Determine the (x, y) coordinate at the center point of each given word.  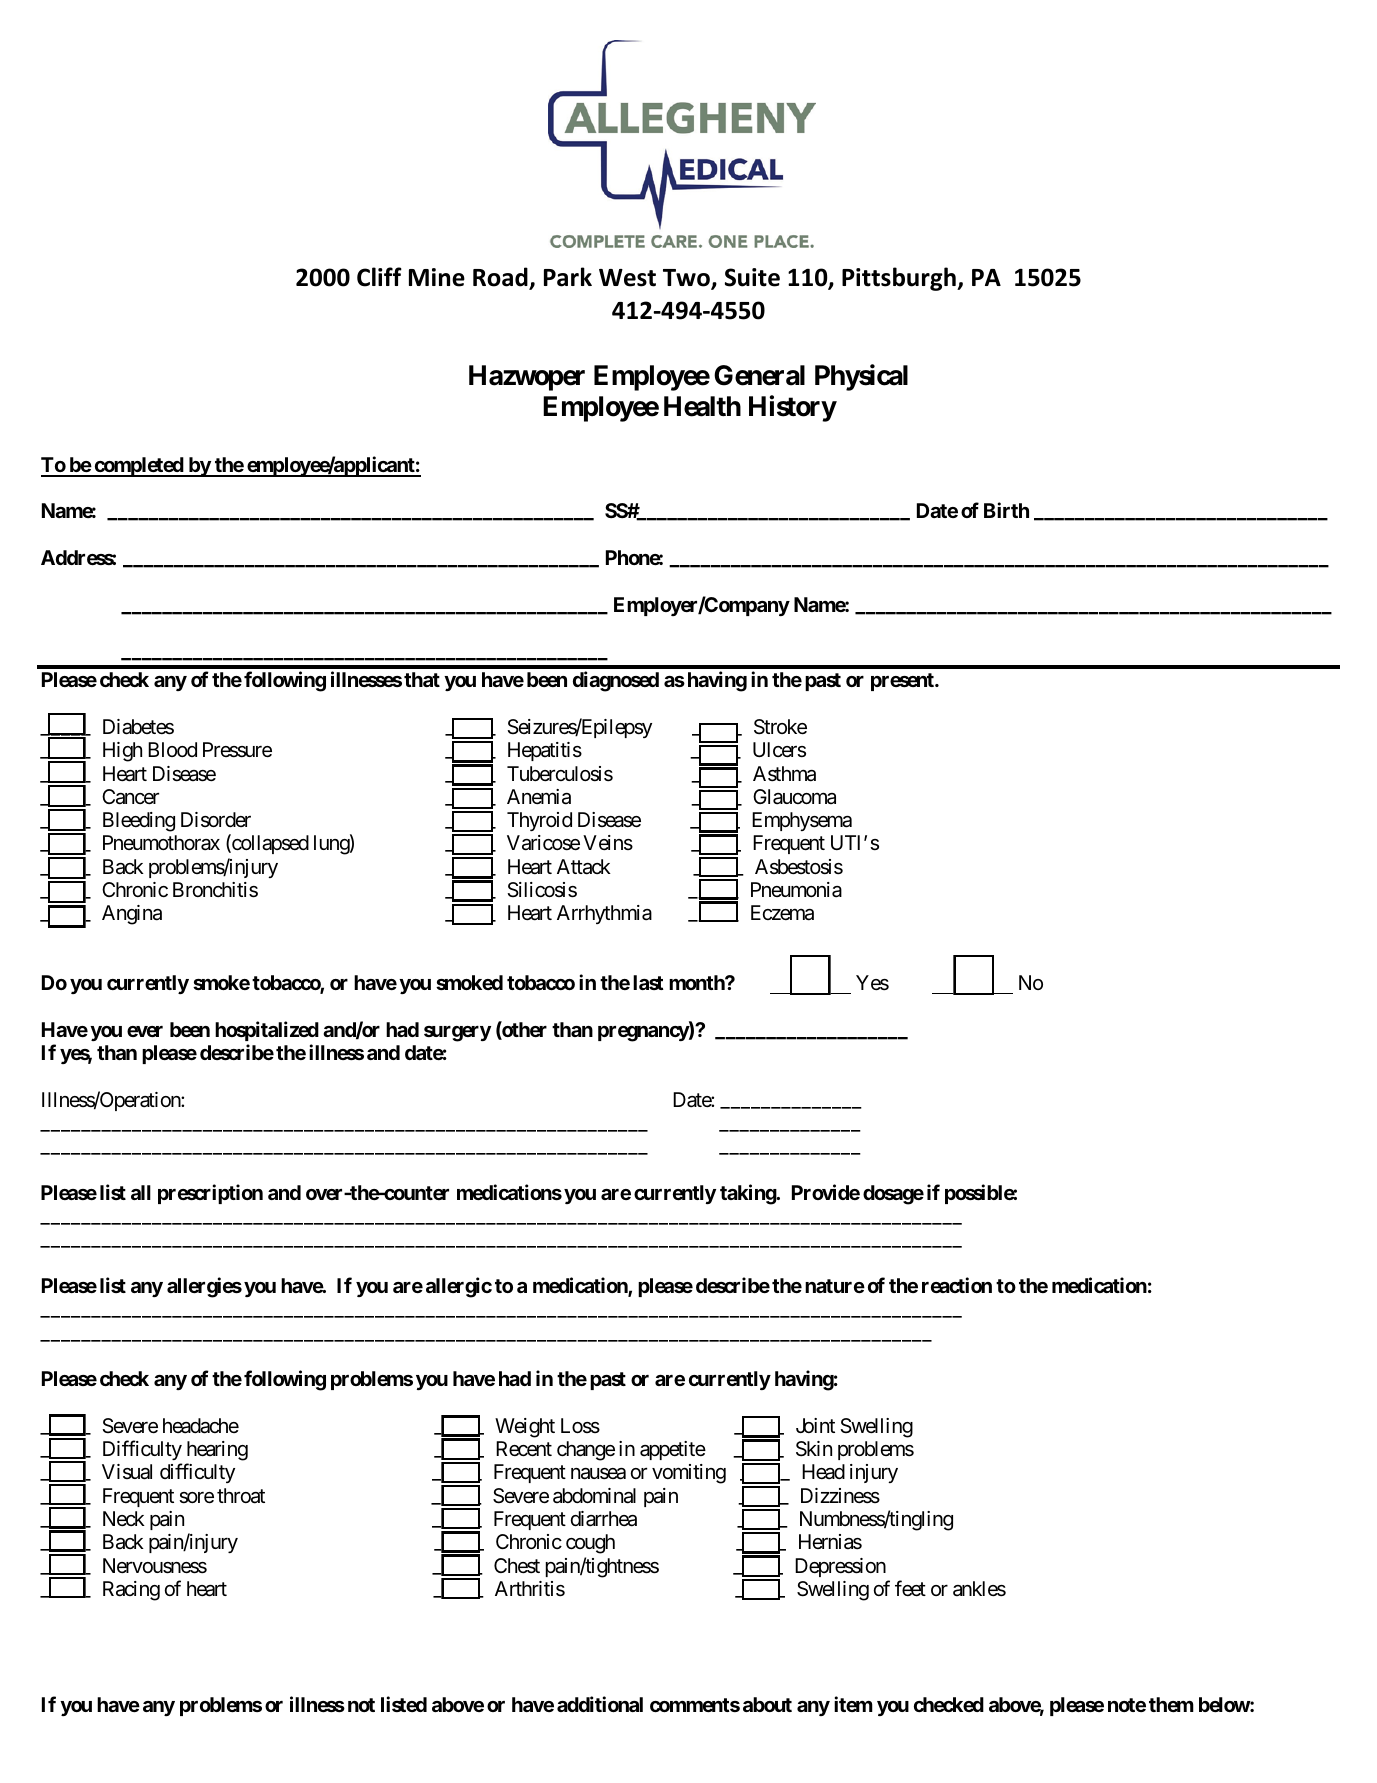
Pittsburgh (900, 279)
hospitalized (267, 1031)
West (627, 278)
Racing (131, 1591)
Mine (437, 277)
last (648, 982)
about (767, 1704)
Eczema (782, 913)
